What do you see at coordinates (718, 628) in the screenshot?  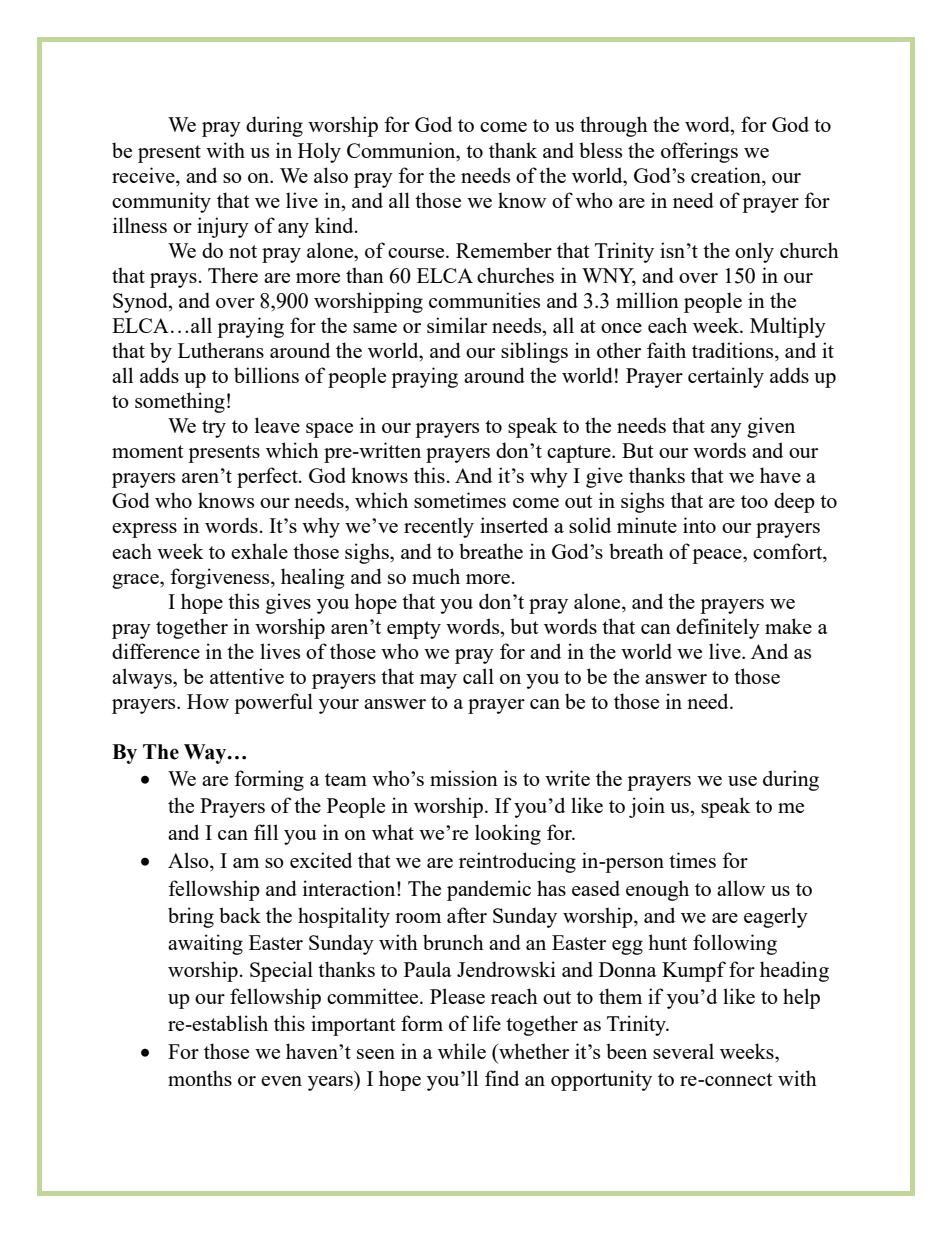 I see `definitely` at bounding box center [718, 628].
